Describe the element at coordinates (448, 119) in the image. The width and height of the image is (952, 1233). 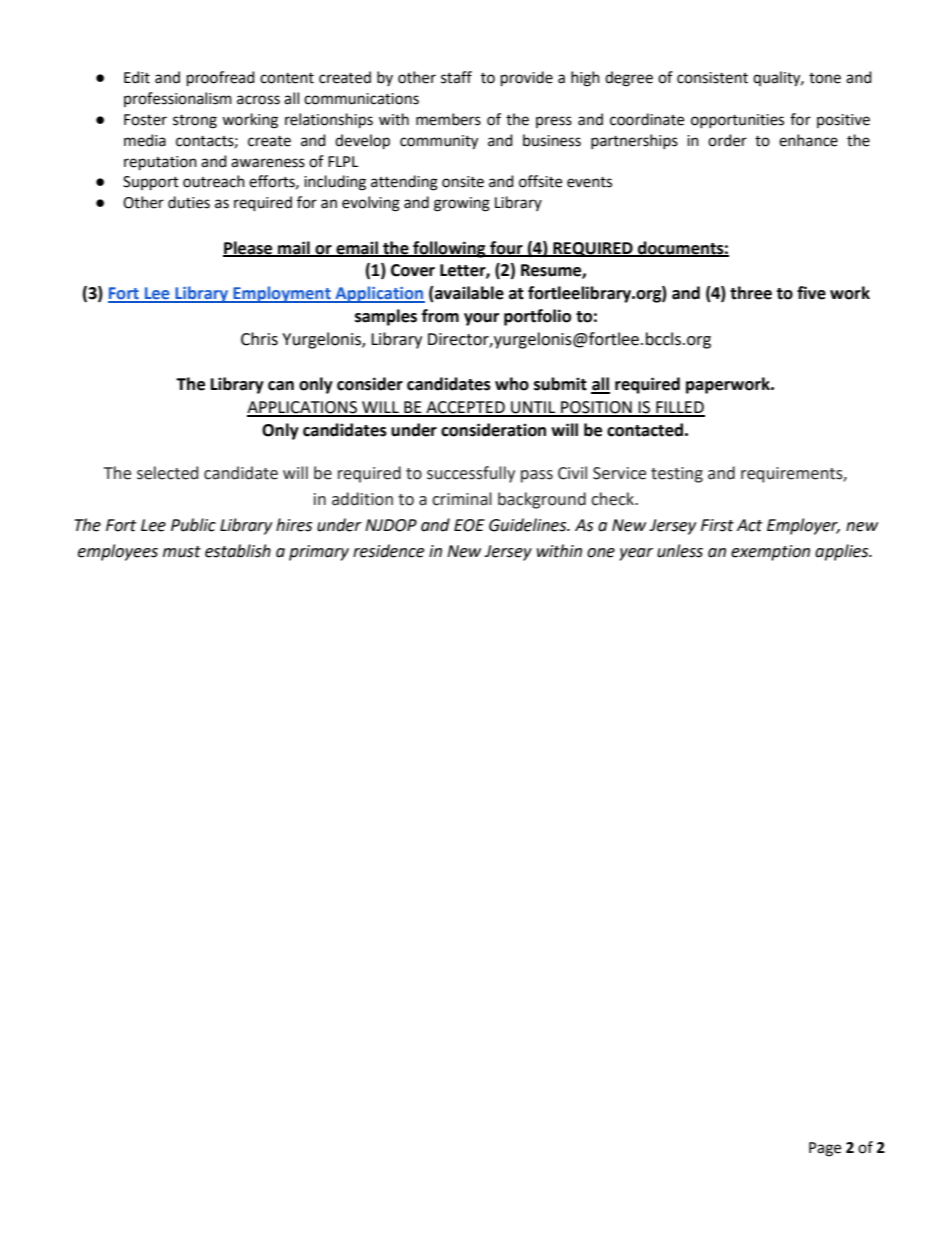
I see `members` at that location.
